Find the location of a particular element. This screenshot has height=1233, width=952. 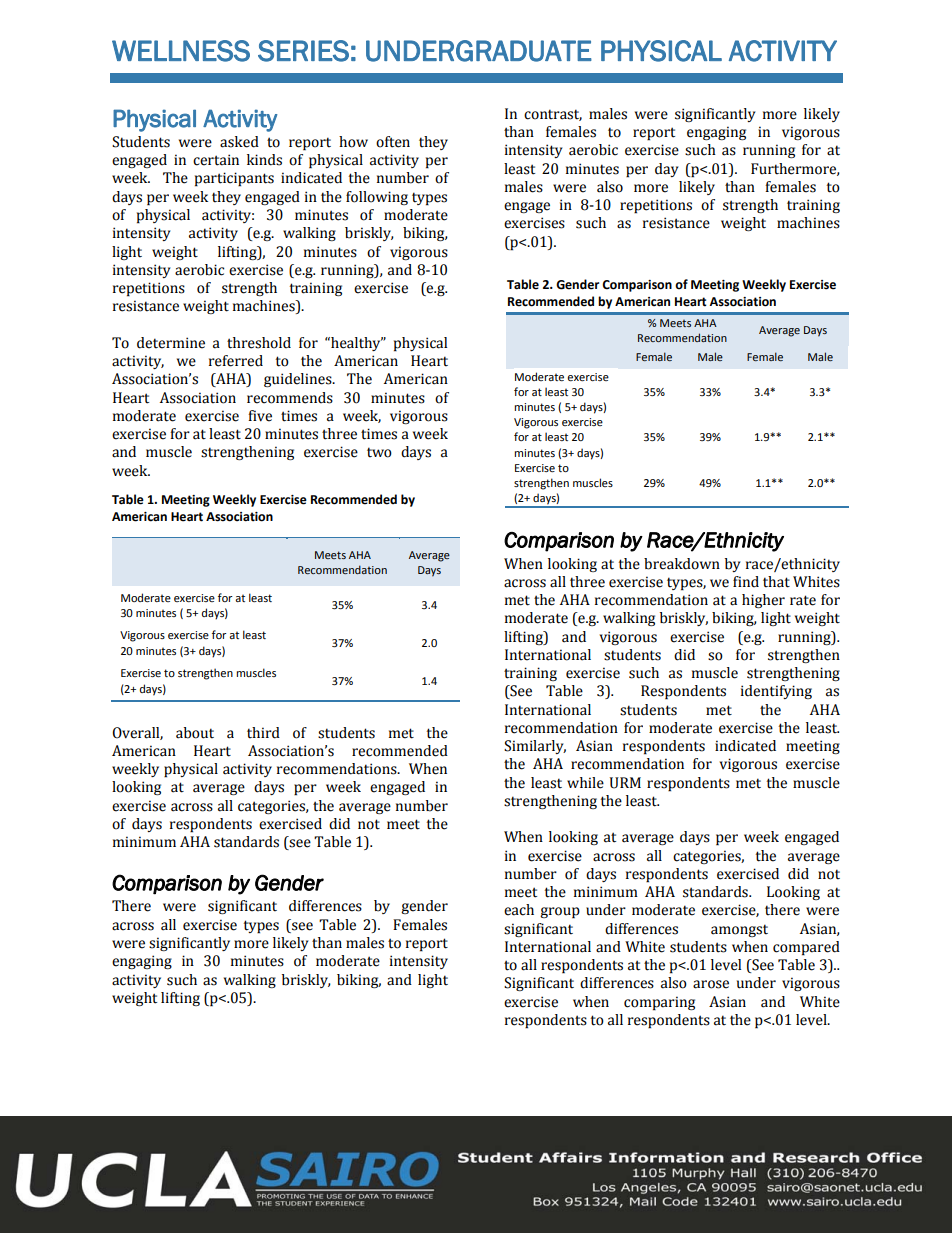

while is located at coordinates (585, 783).
